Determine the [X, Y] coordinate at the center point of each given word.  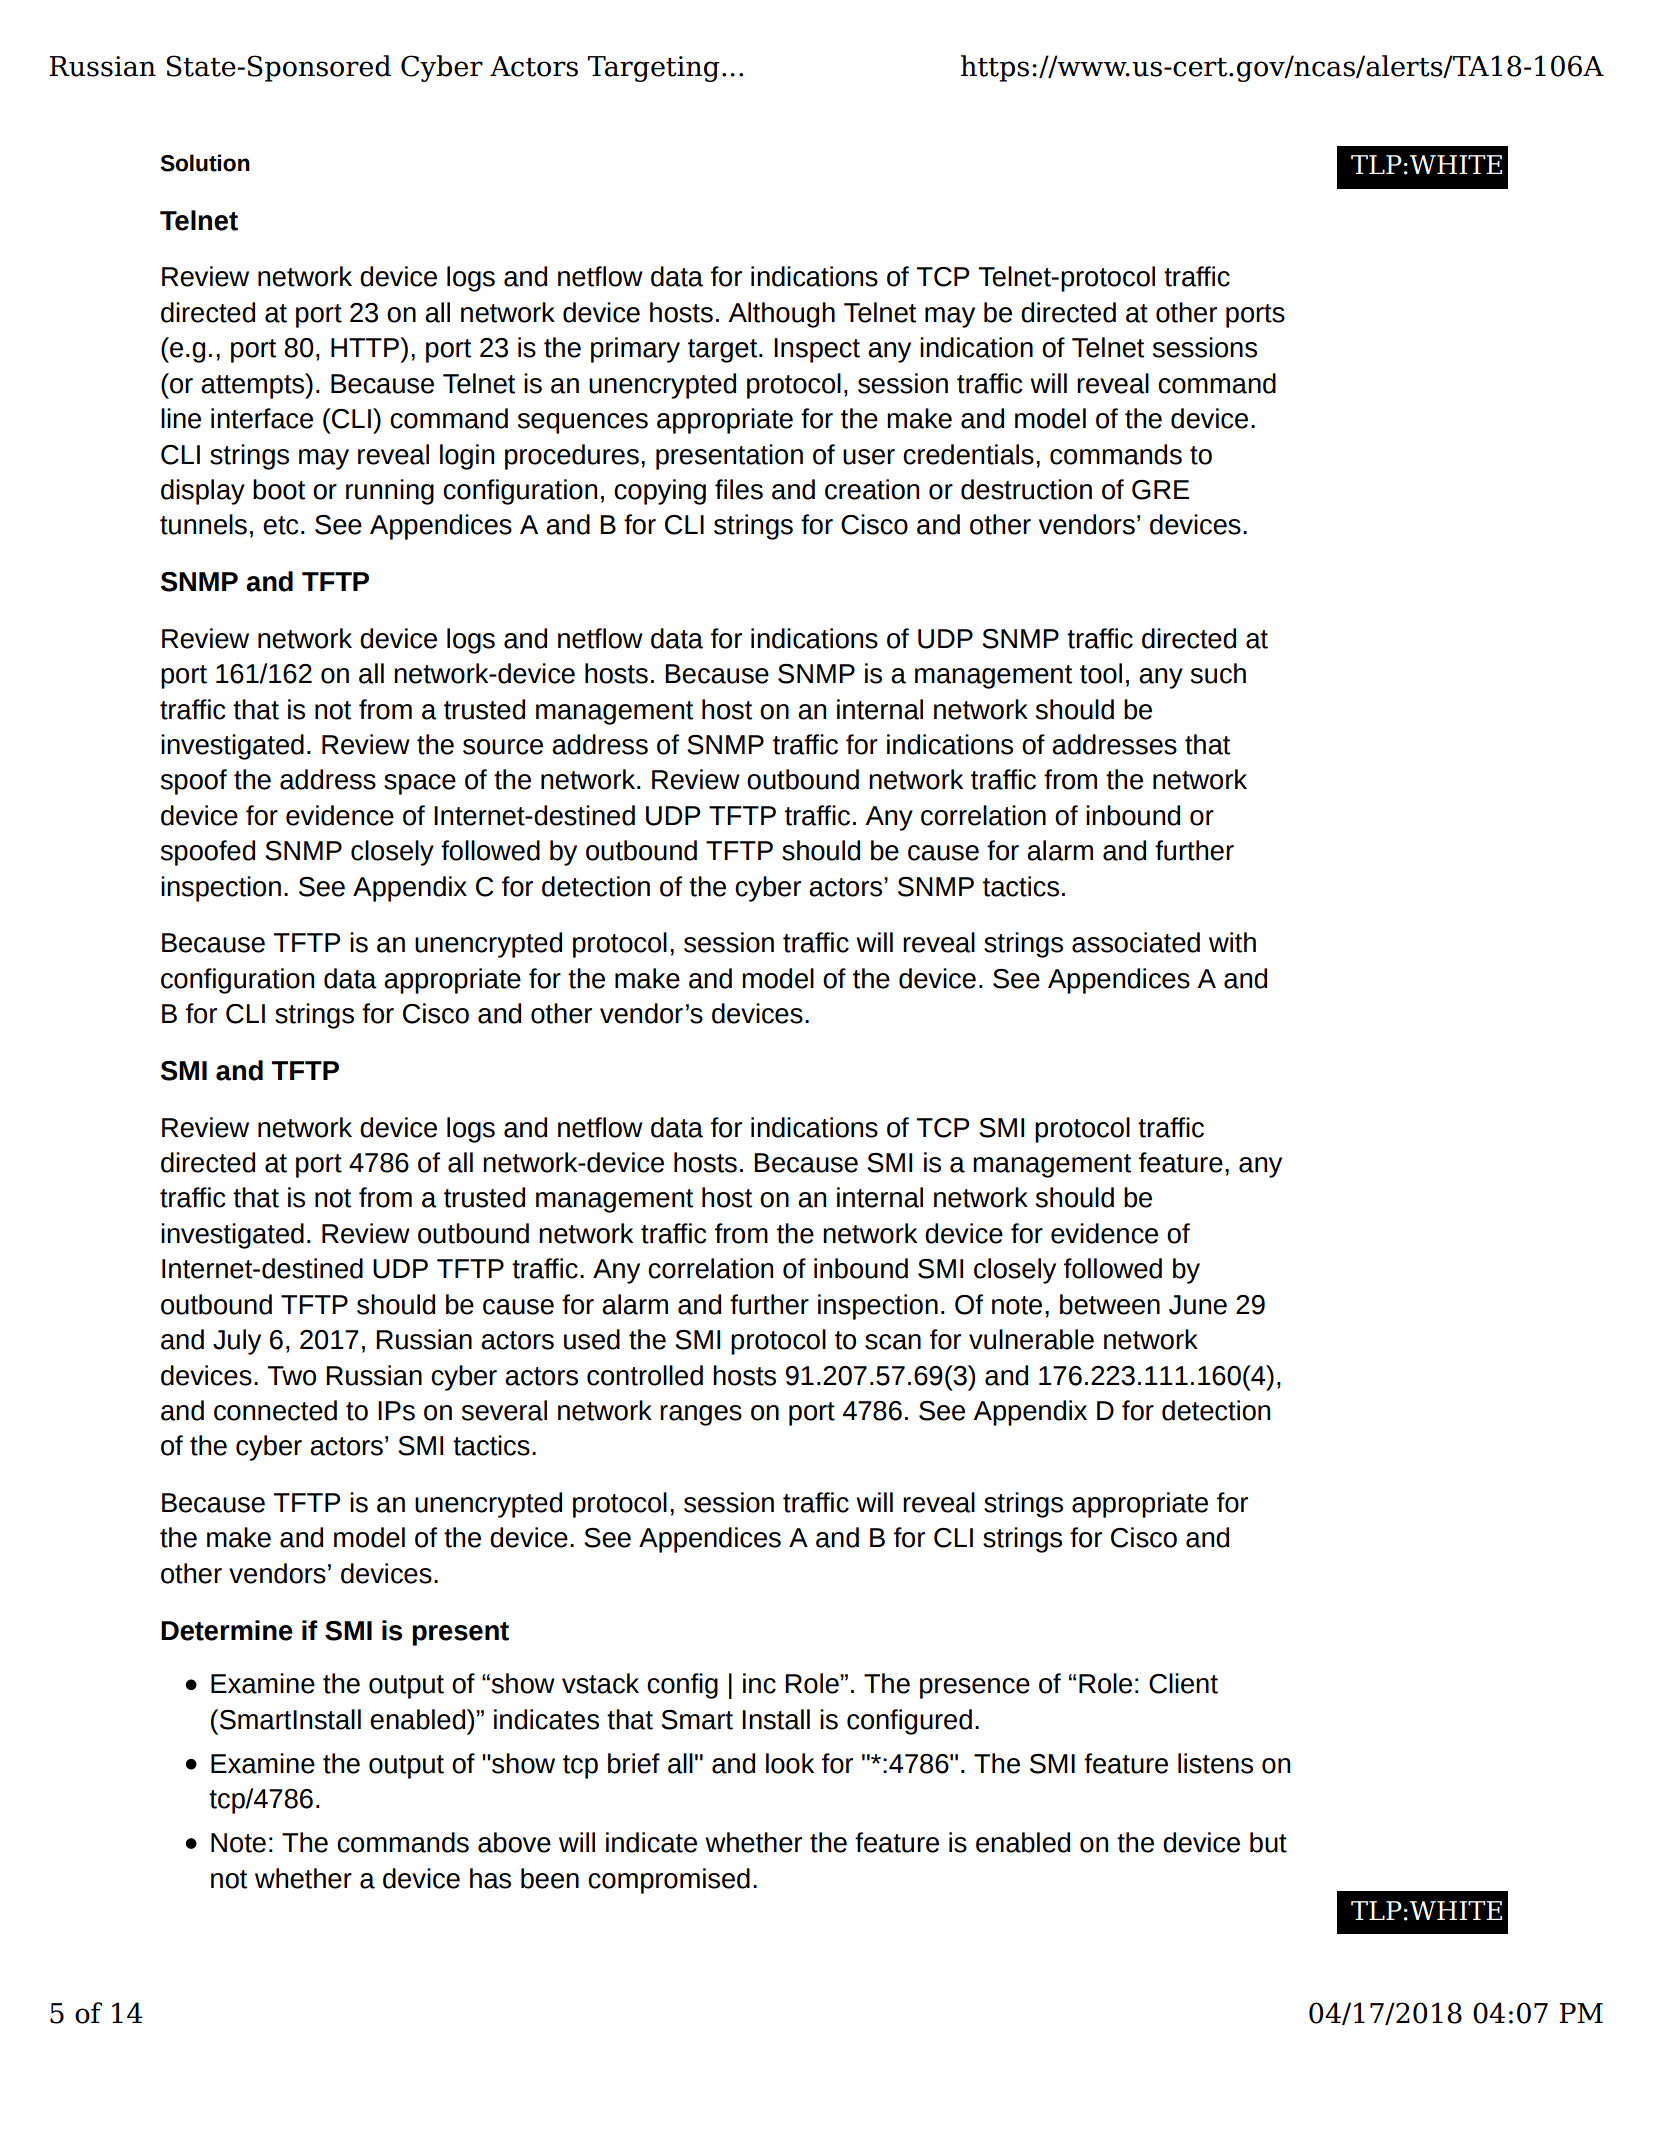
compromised [669, 1881]
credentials [968, 454]
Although [781, 315]
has [490, 1878]
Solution [205, 163]
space [420, 784]
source [503, 747]
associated [1136, 942]
